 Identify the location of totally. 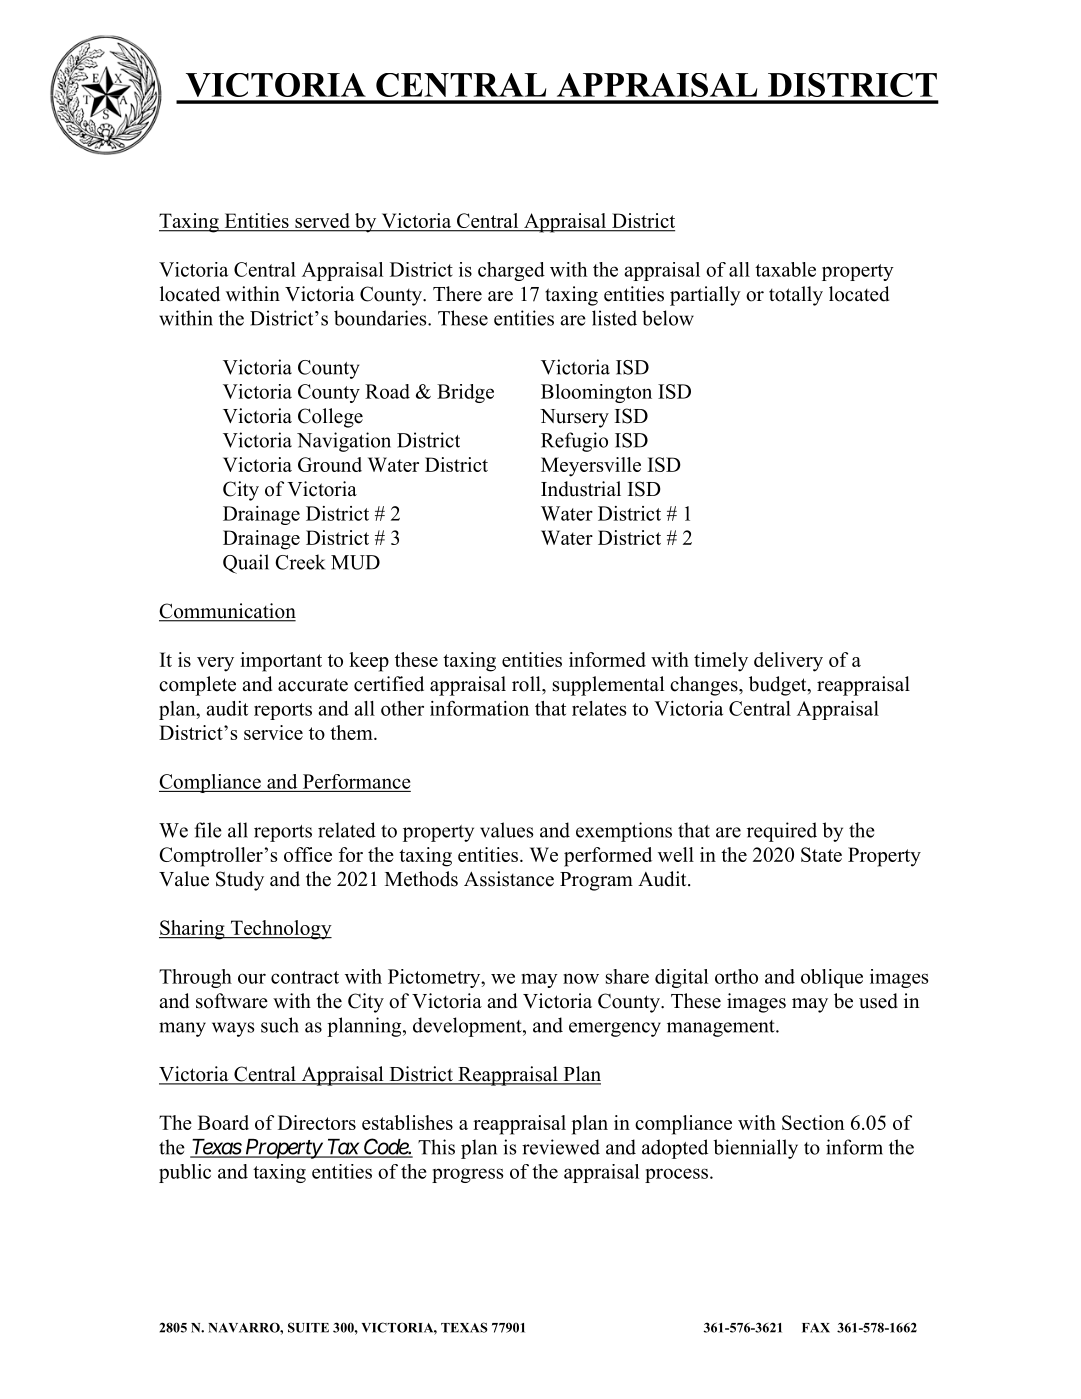
(796, 296).
